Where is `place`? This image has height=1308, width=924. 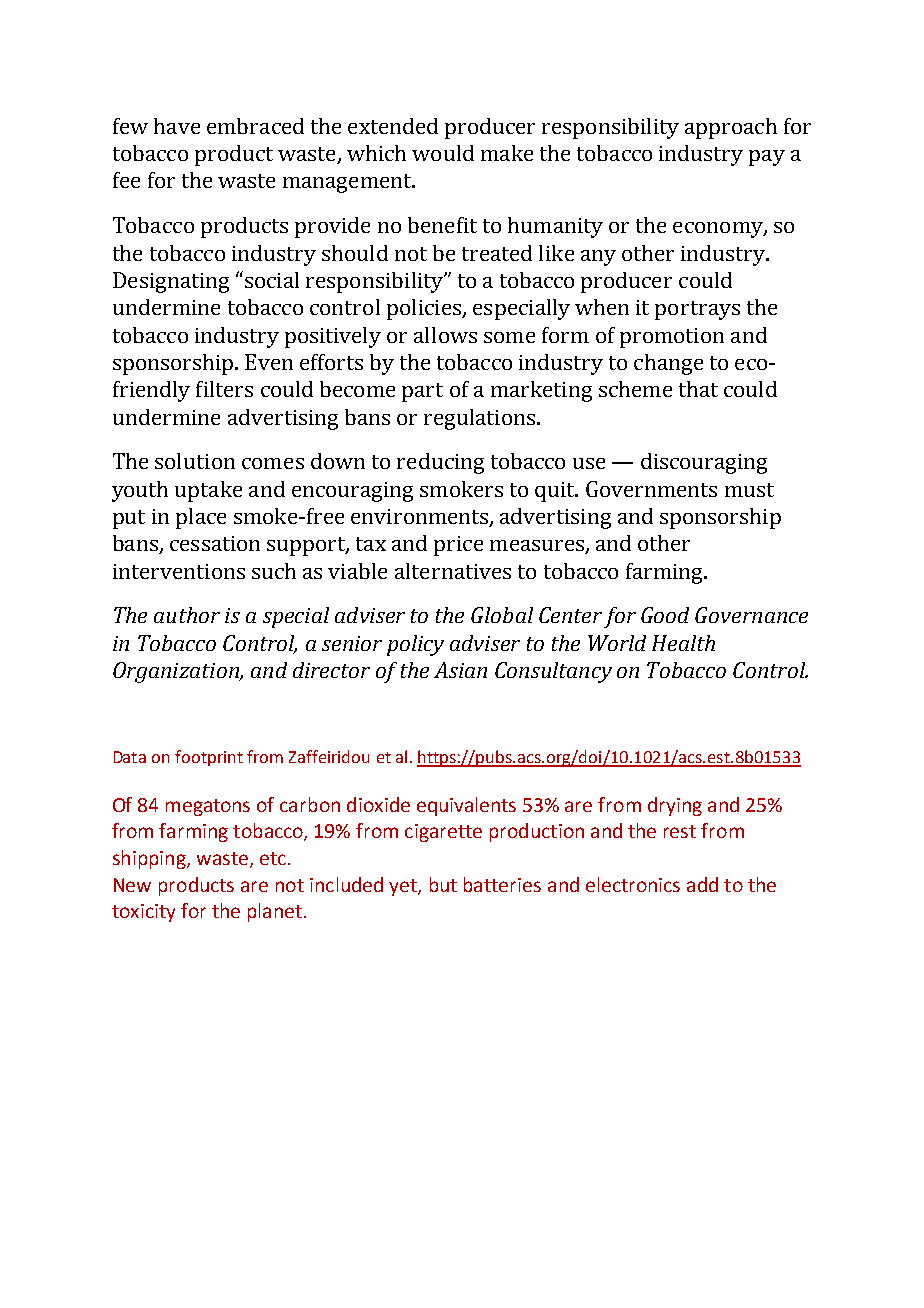 place is located at coordinates (201, 518).
